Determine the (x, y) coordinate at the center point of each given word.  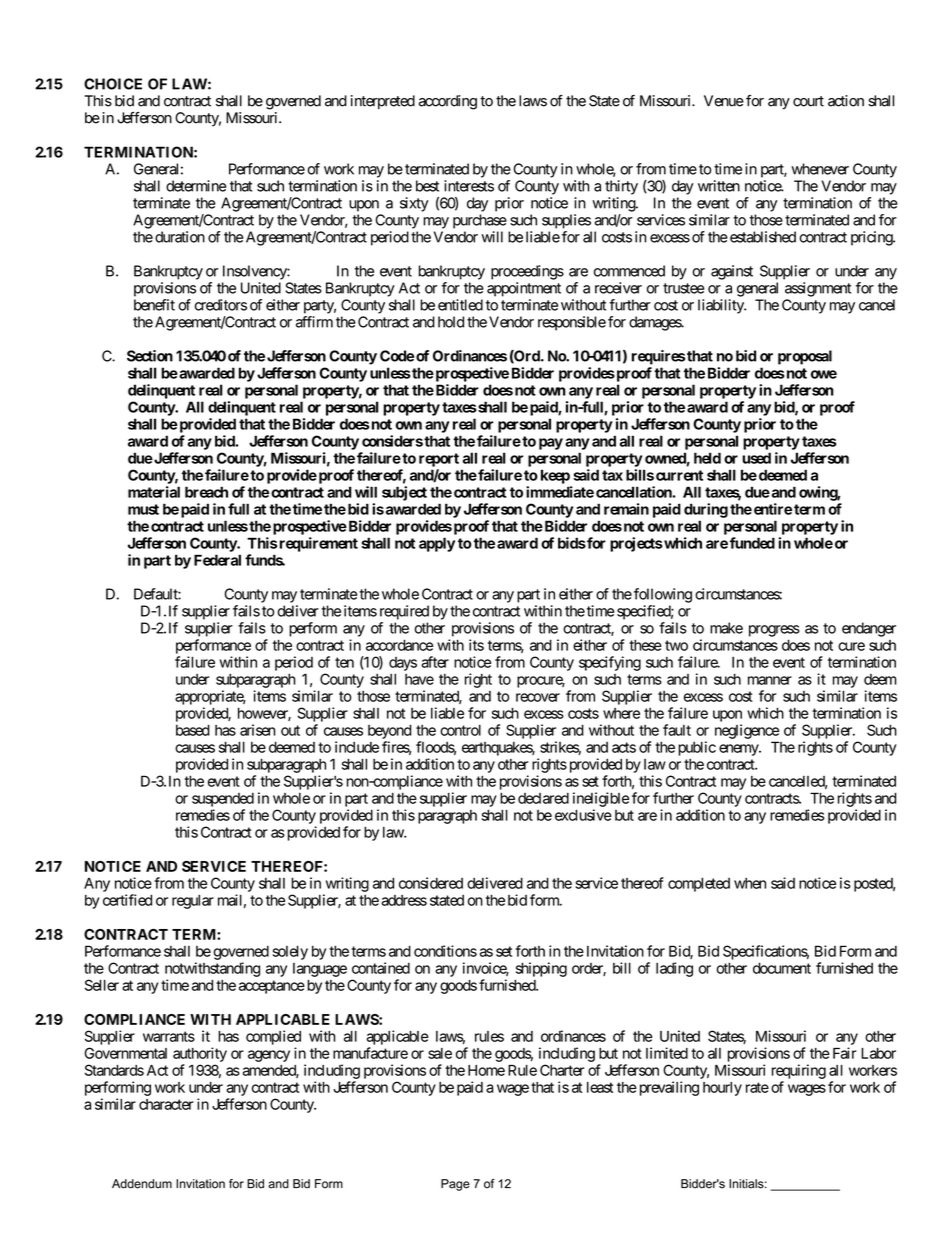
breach (206, 492)
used (756, 458)
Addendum (142, 1184)
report (439, 460)
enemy (739, 750)
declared (543, 798)
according (448, 102)
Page (455, 1185)
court (808, 101)
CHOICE (113, 84)
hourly (722, 1089)
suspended (223, 800)
